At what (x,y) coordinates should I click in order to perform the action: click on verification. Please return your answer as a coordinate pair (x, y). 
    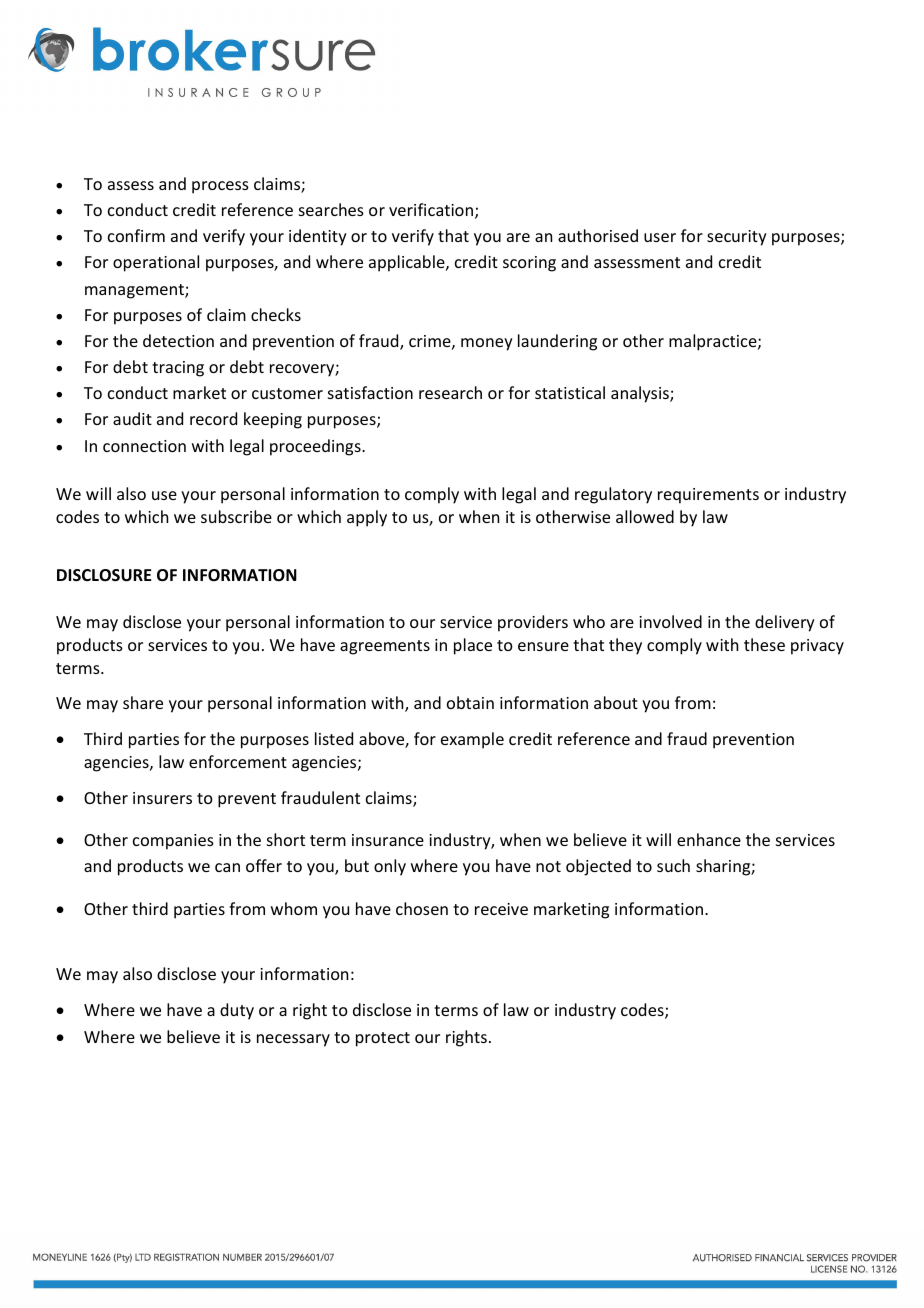
    Looking at the image, I should click on (431, 209).
